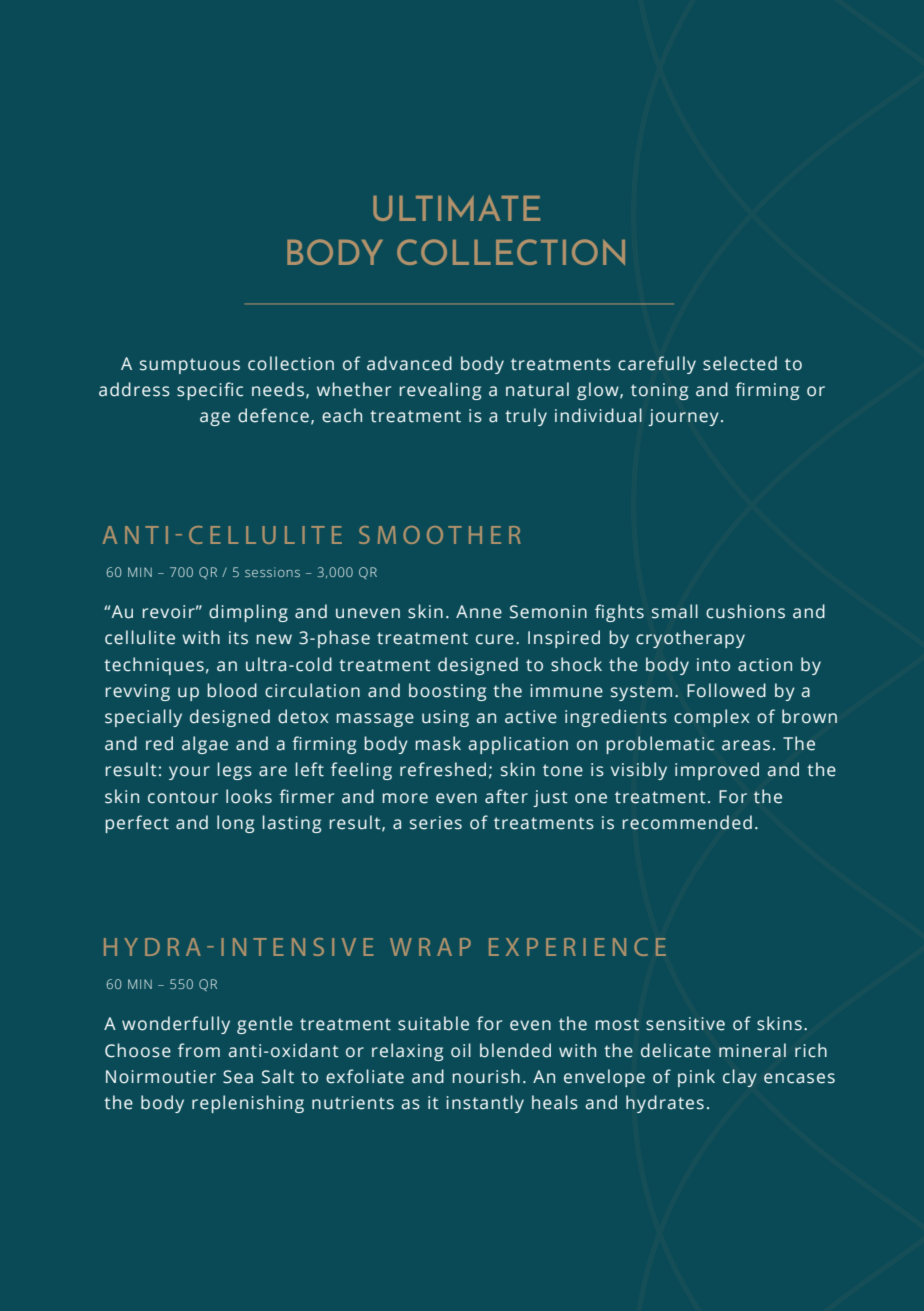  Describe the element at coordinates (495, 639) in the screenshot. I see `cure` at that location.
